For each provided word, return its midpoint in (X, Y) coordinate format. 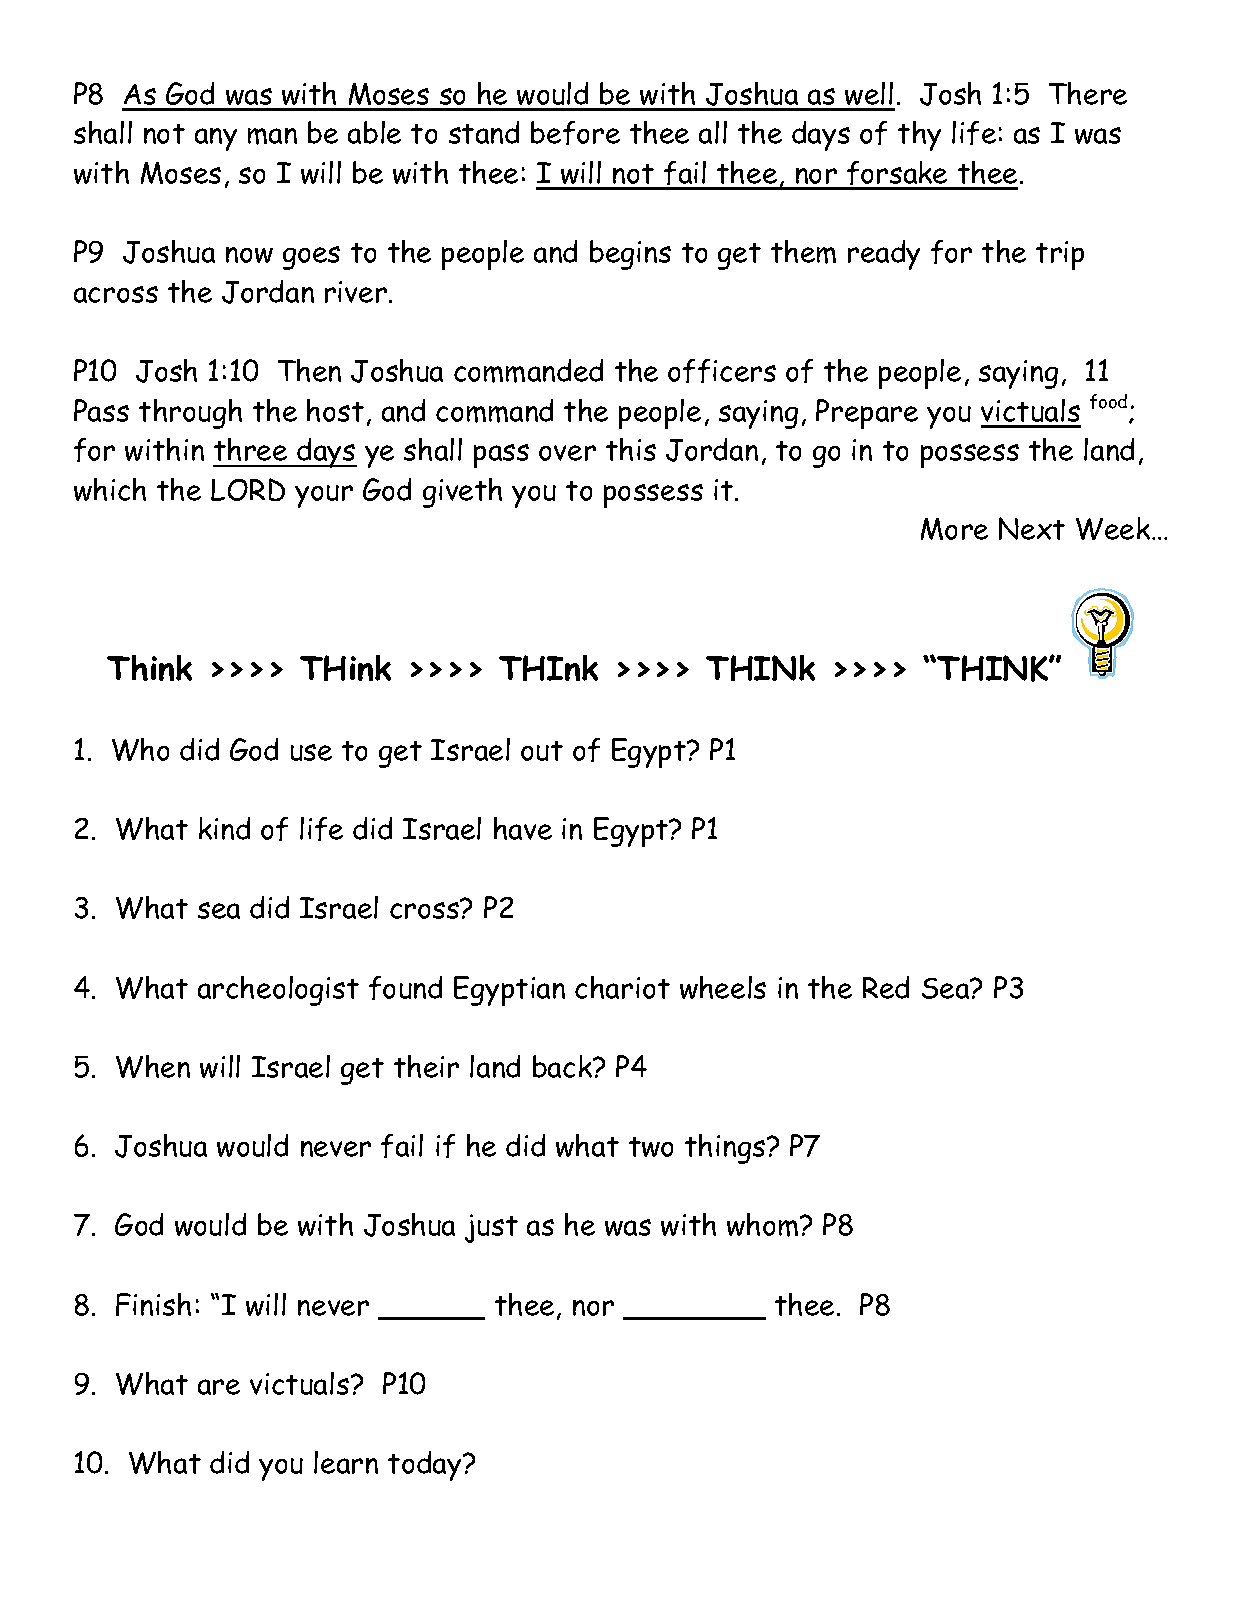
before (575, 133)
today (426, 1466)
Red (886, 987)
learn (346, 1462)
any (216, 139)
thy (919, 136)
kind (224, 828)
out (542, 751)
